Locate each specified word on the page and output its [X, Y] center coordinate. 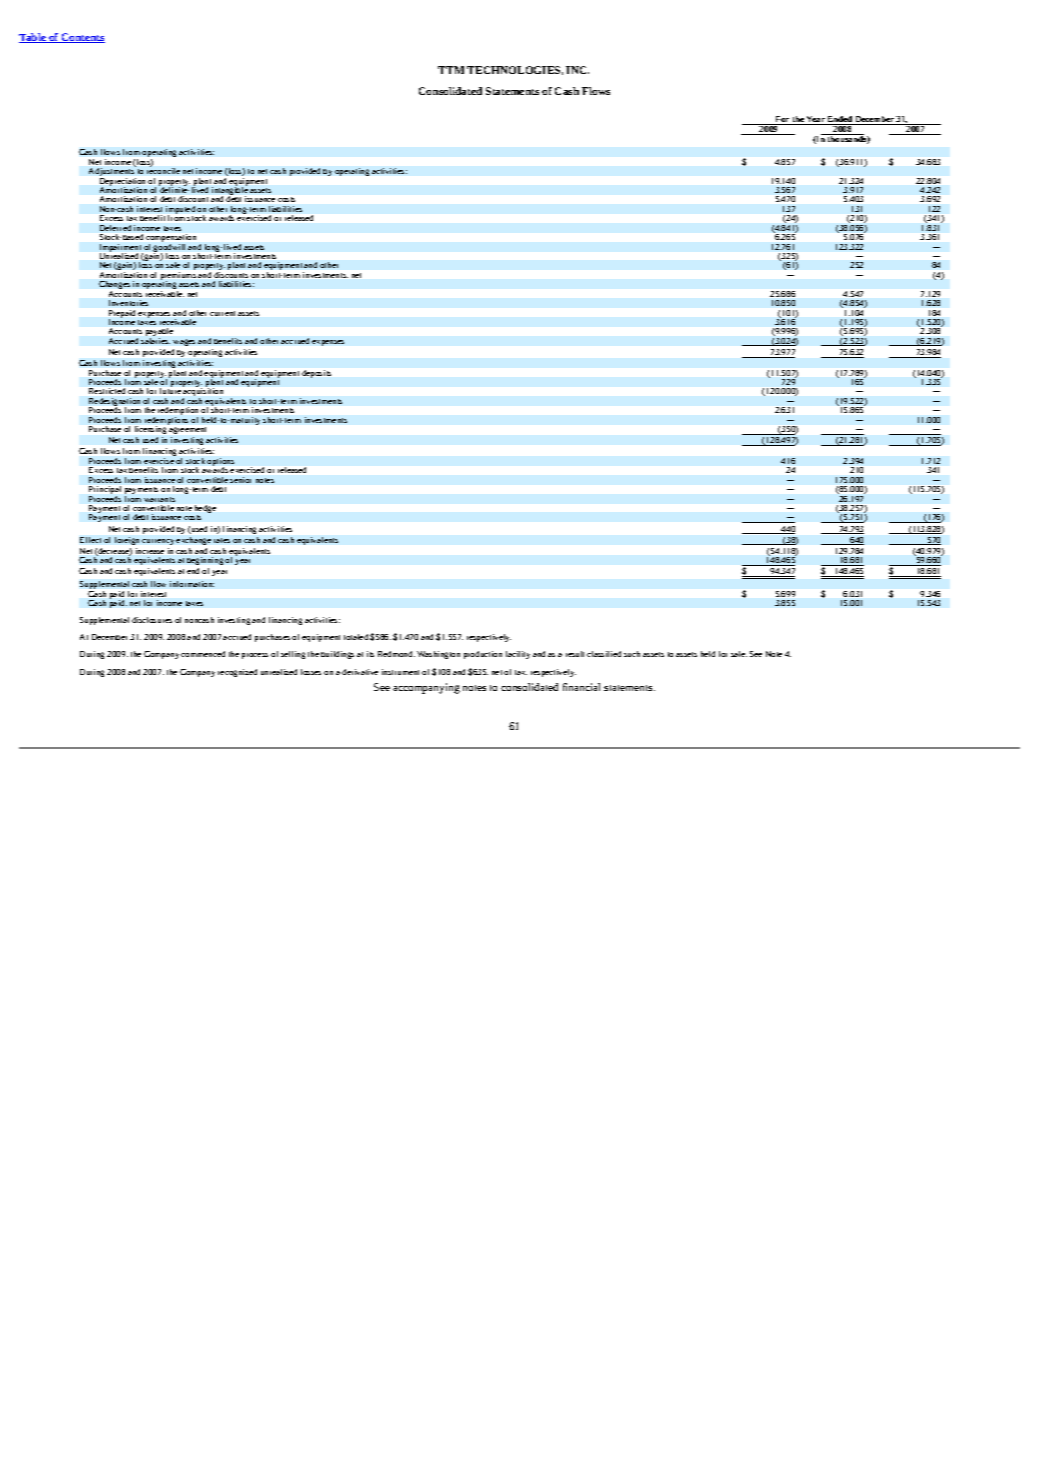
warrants [159, 499]
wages [184, 342]
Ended [840, 119]
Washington [438, 655]
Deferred [115, 228]
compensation [171, 239]
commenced [203, 654]
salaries [155, 339]
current [222, 313]
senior [240, 480]
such [632, 654]
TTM [451, 70]
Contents [82, 38]
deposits [316, 374]
